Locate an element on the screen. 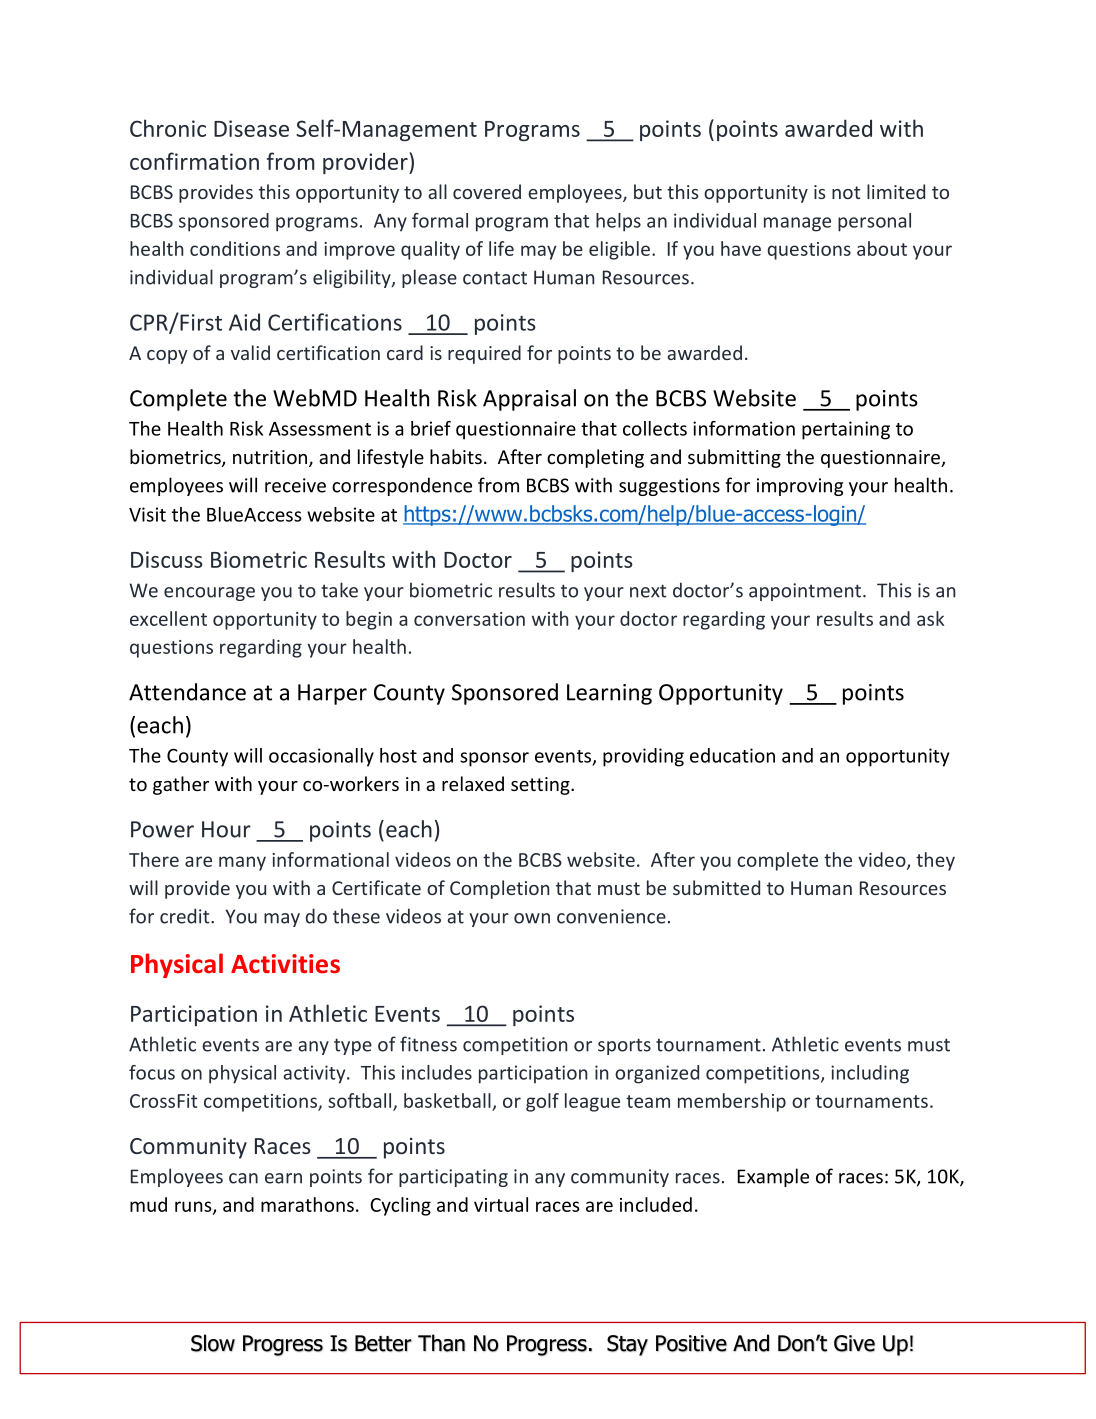 The height and width of the screenshot is (1419, 1096). own is located at coordinates (532, 918).
